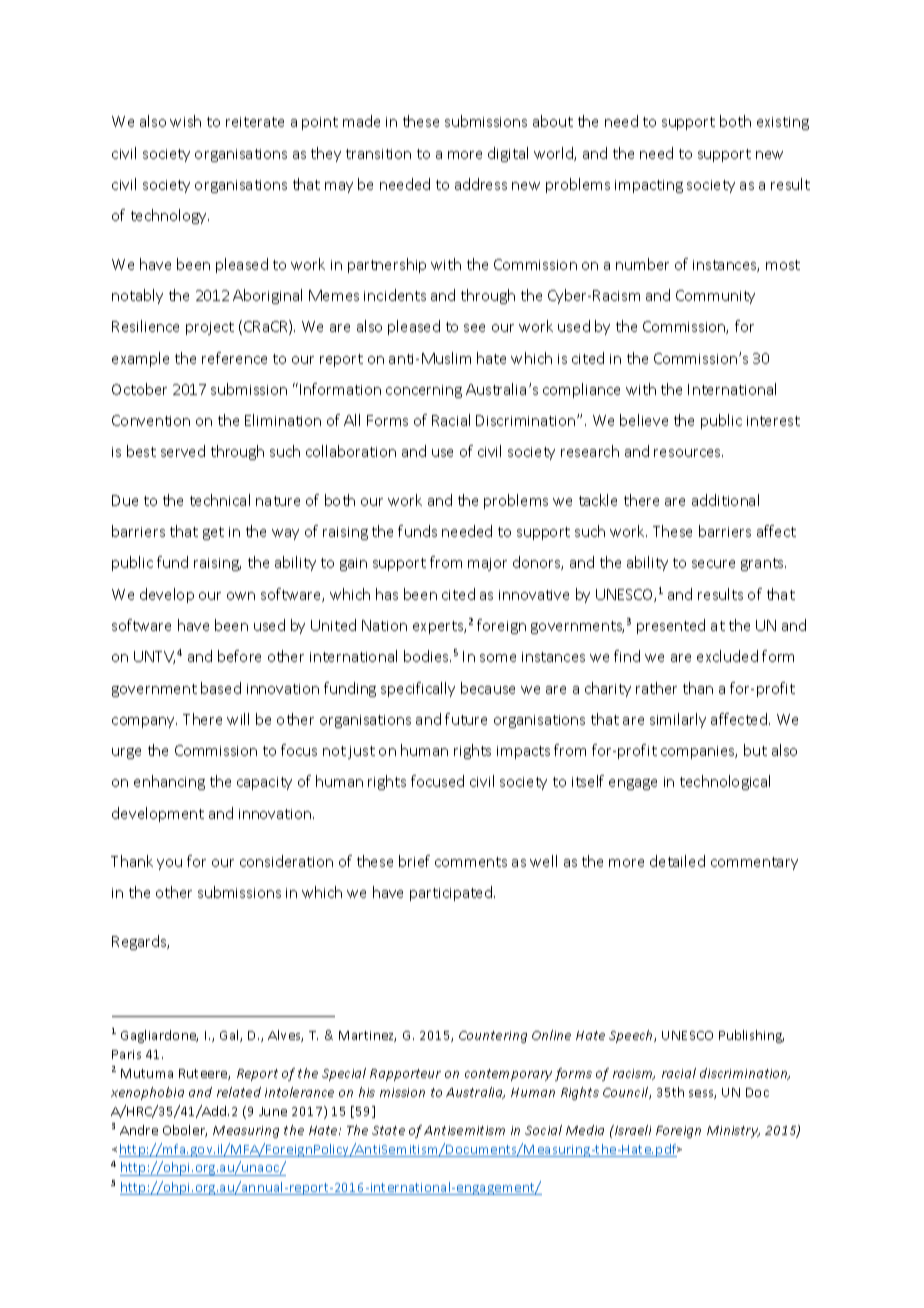  Describe the element at coordinates (677, 861) in the image. I see `detailed` at that location.
